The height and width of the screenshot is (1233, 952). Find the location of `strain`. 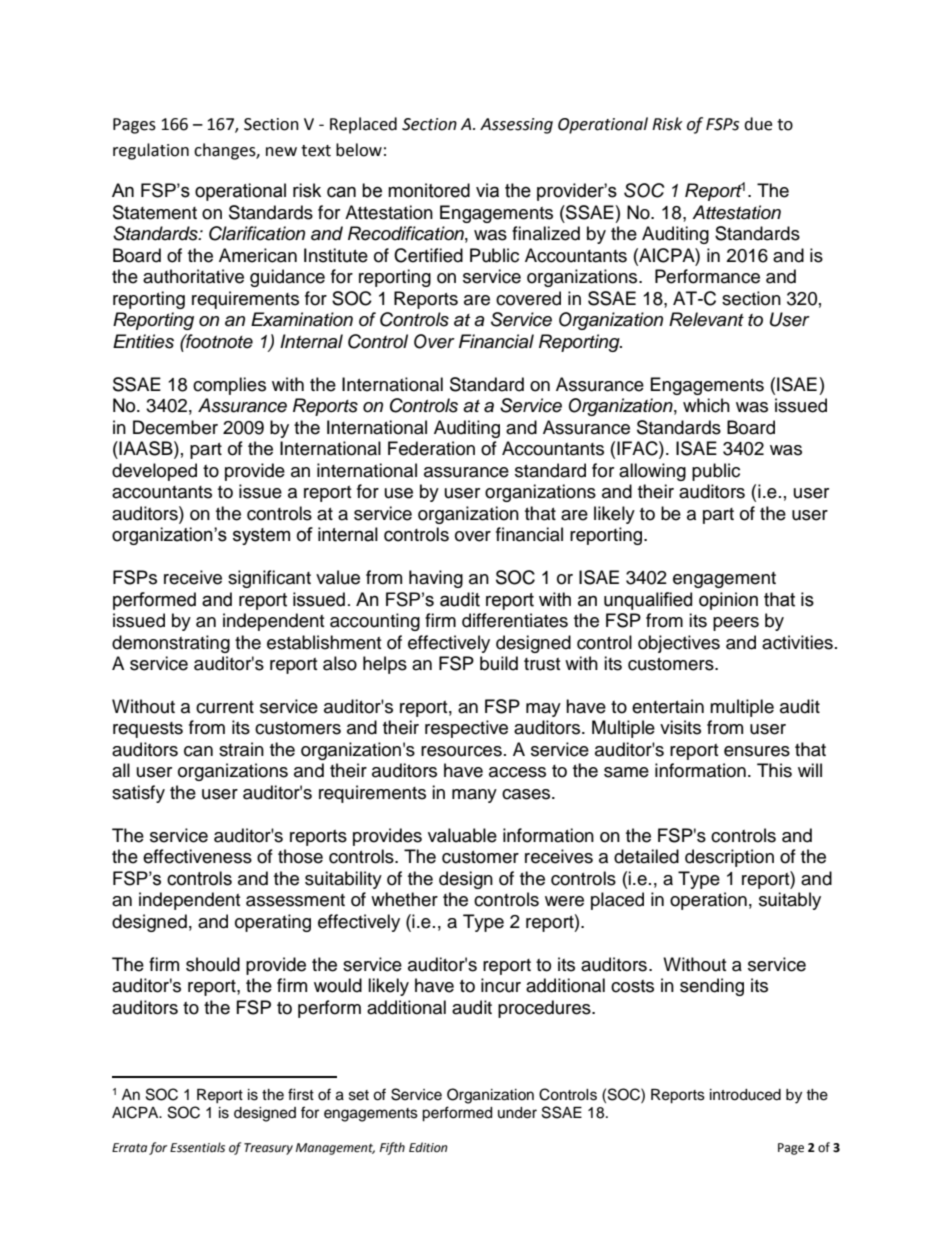

strain is located at coordinates (241, 749).
